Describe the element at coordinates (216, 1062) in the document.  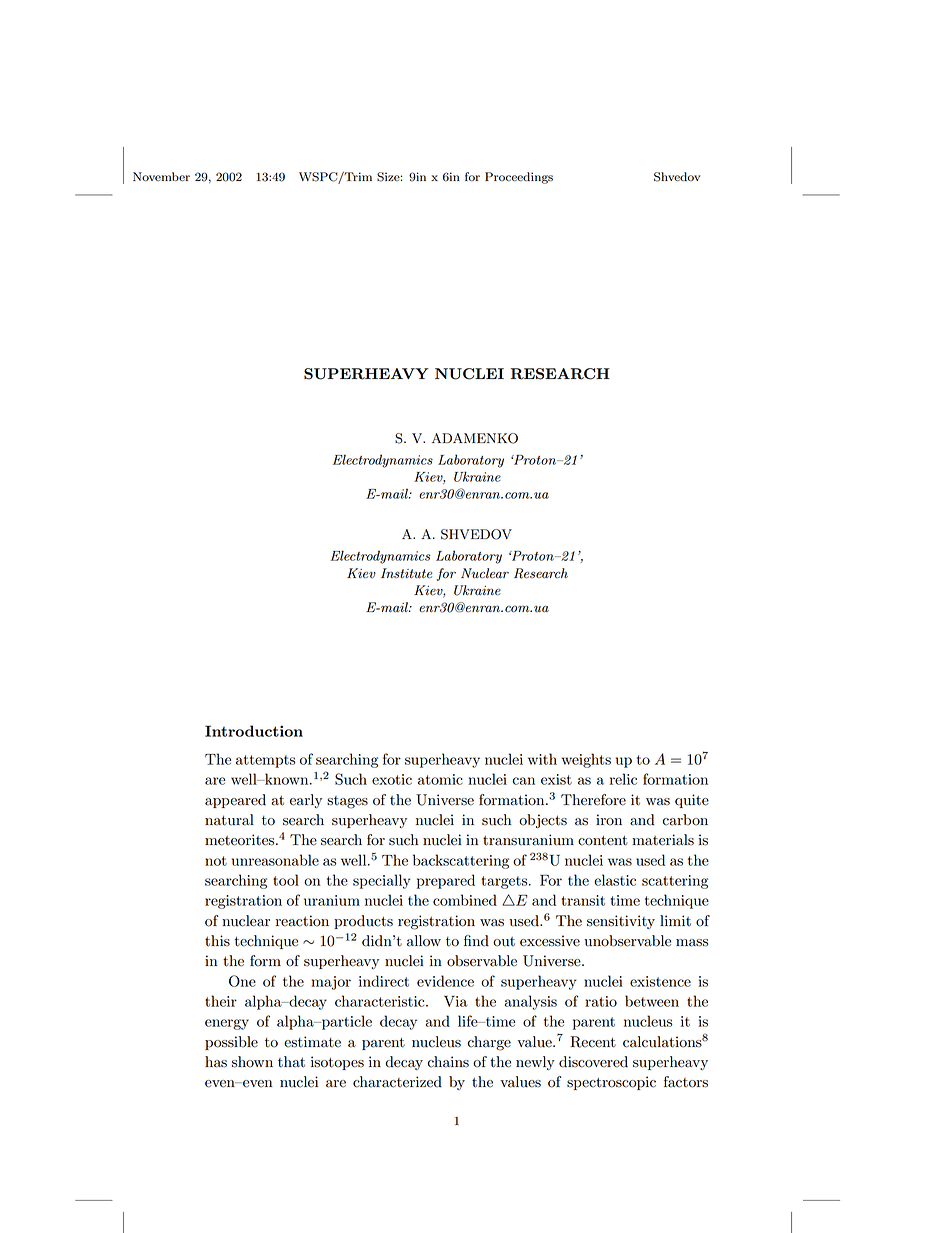
I see `has` at that location.
